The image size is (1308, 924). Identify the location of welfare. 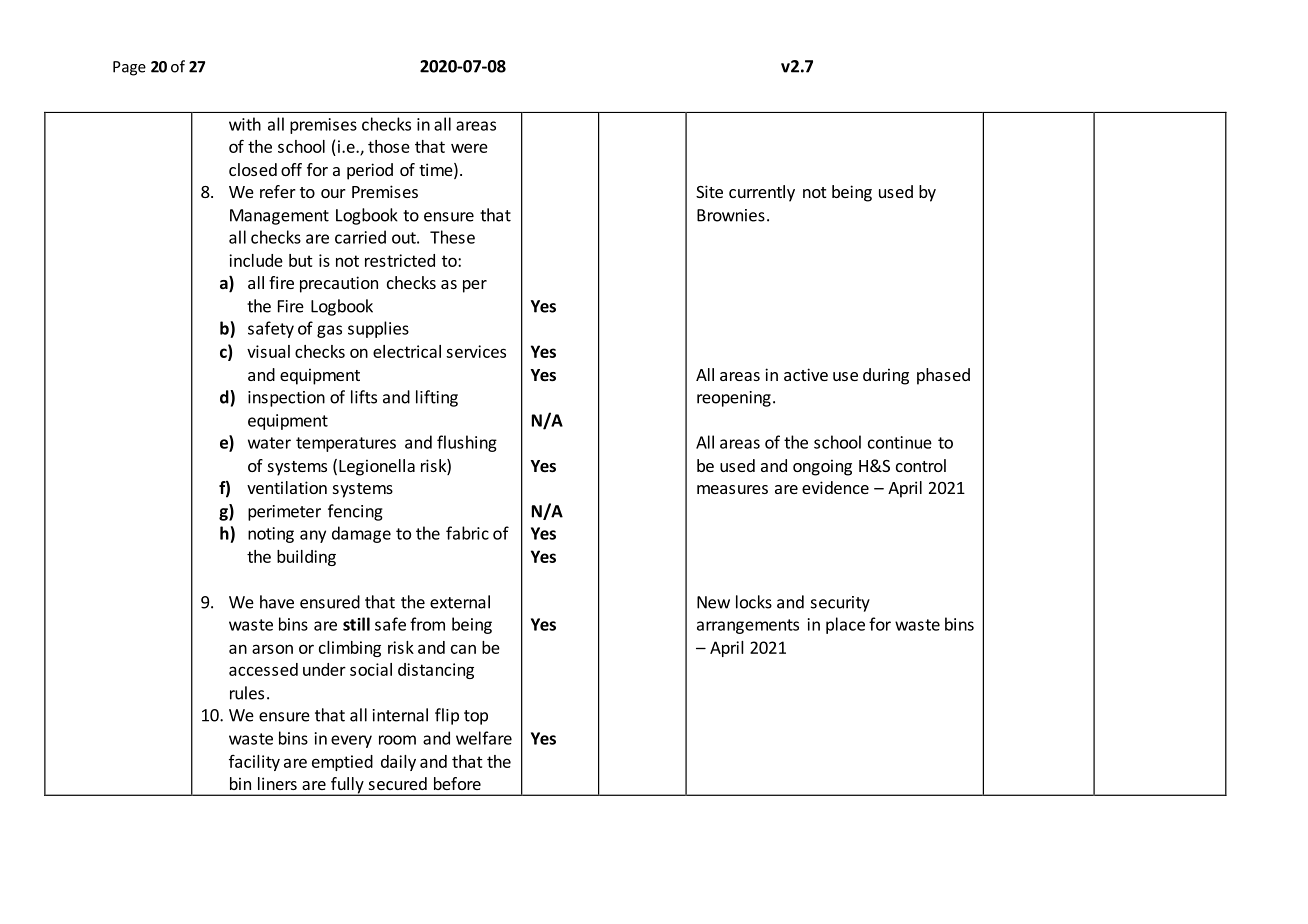
(484, 738).
